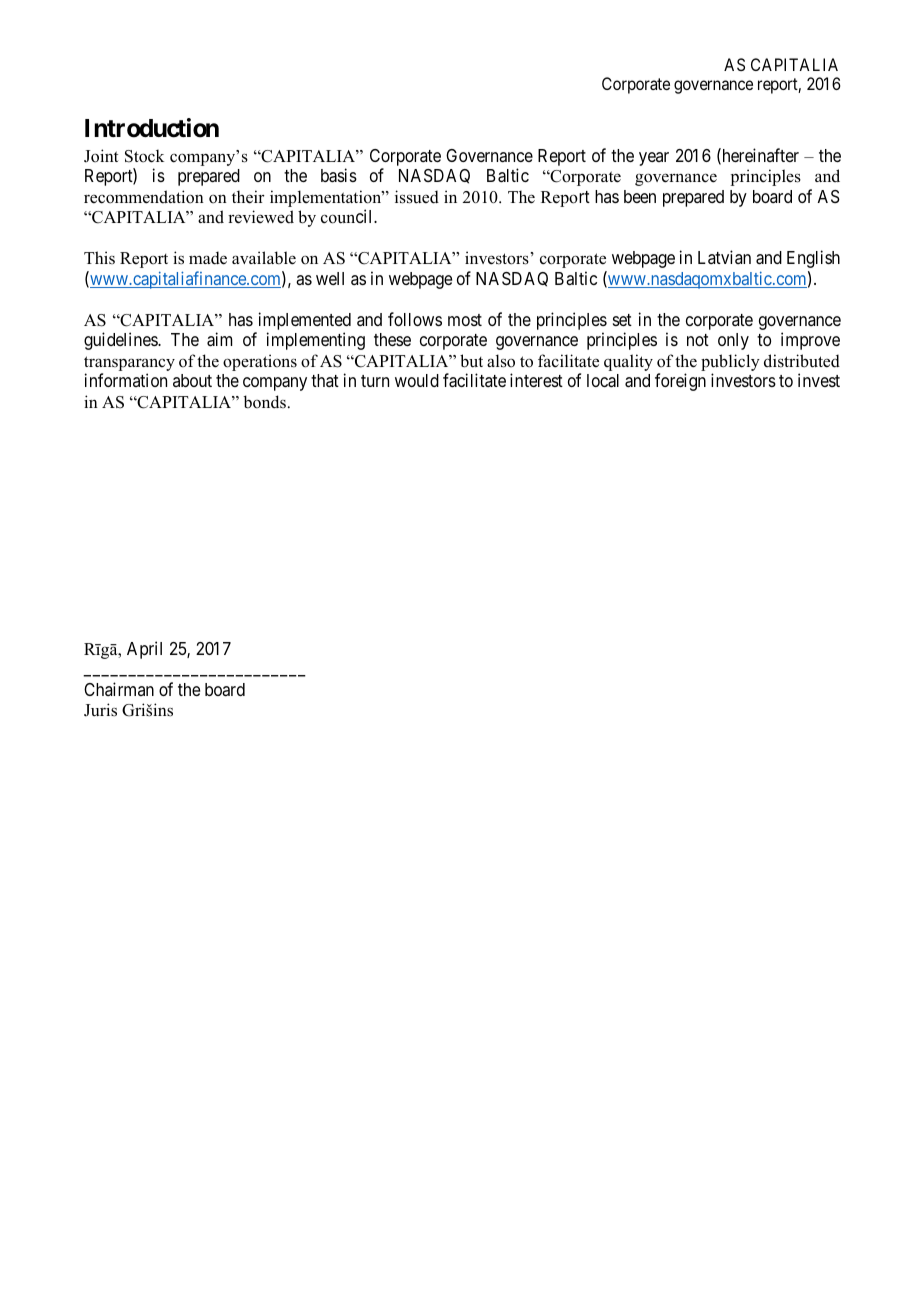 This document has height=1308, width=924. I want to click on bonds, so click(264, 402).
